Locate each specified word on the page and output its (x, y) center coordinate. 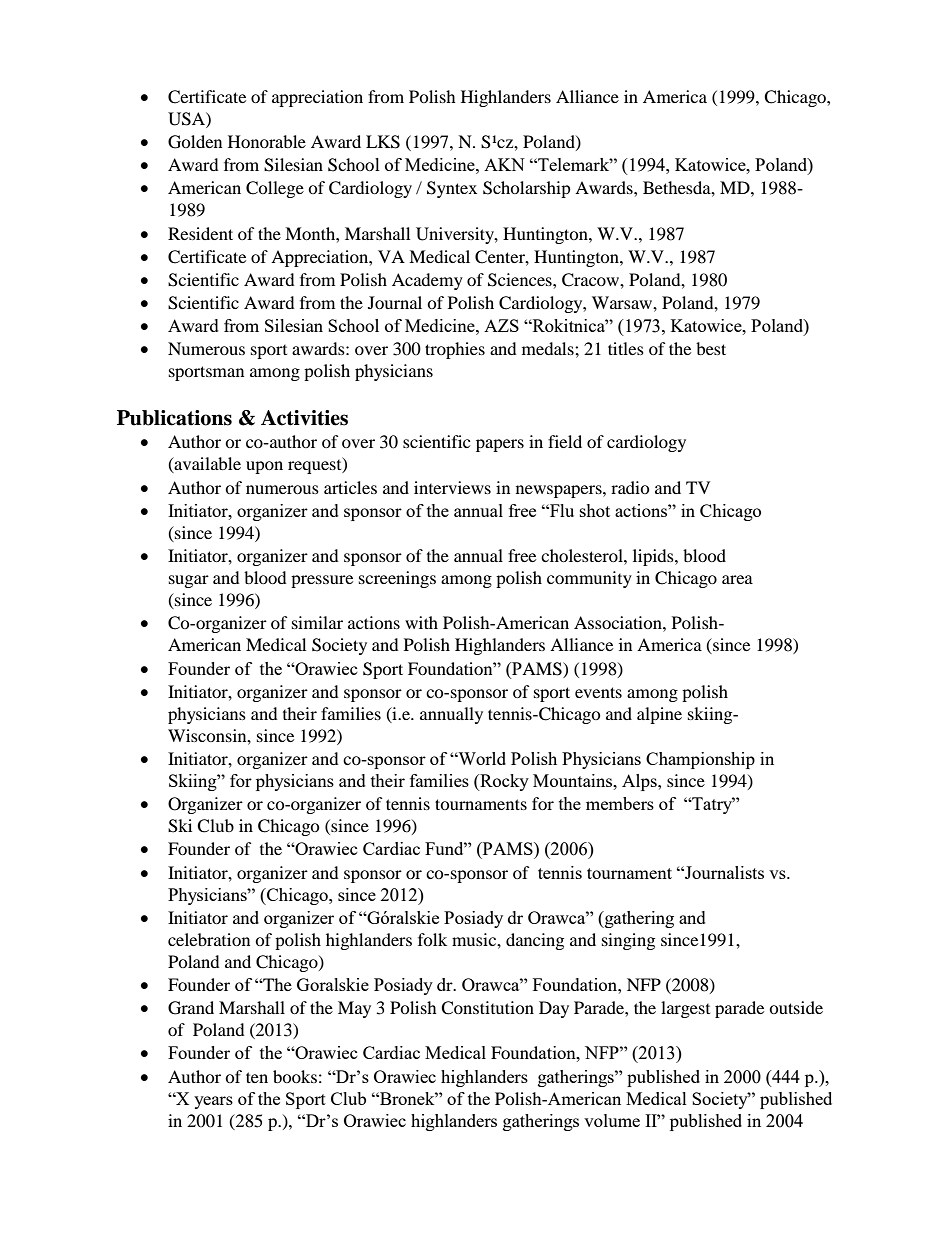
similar (317, 622)
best (711, 348)
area (737, 579)
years (213, 1102)
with (421, 622)
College (275, 189)
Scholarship (527, 189)
